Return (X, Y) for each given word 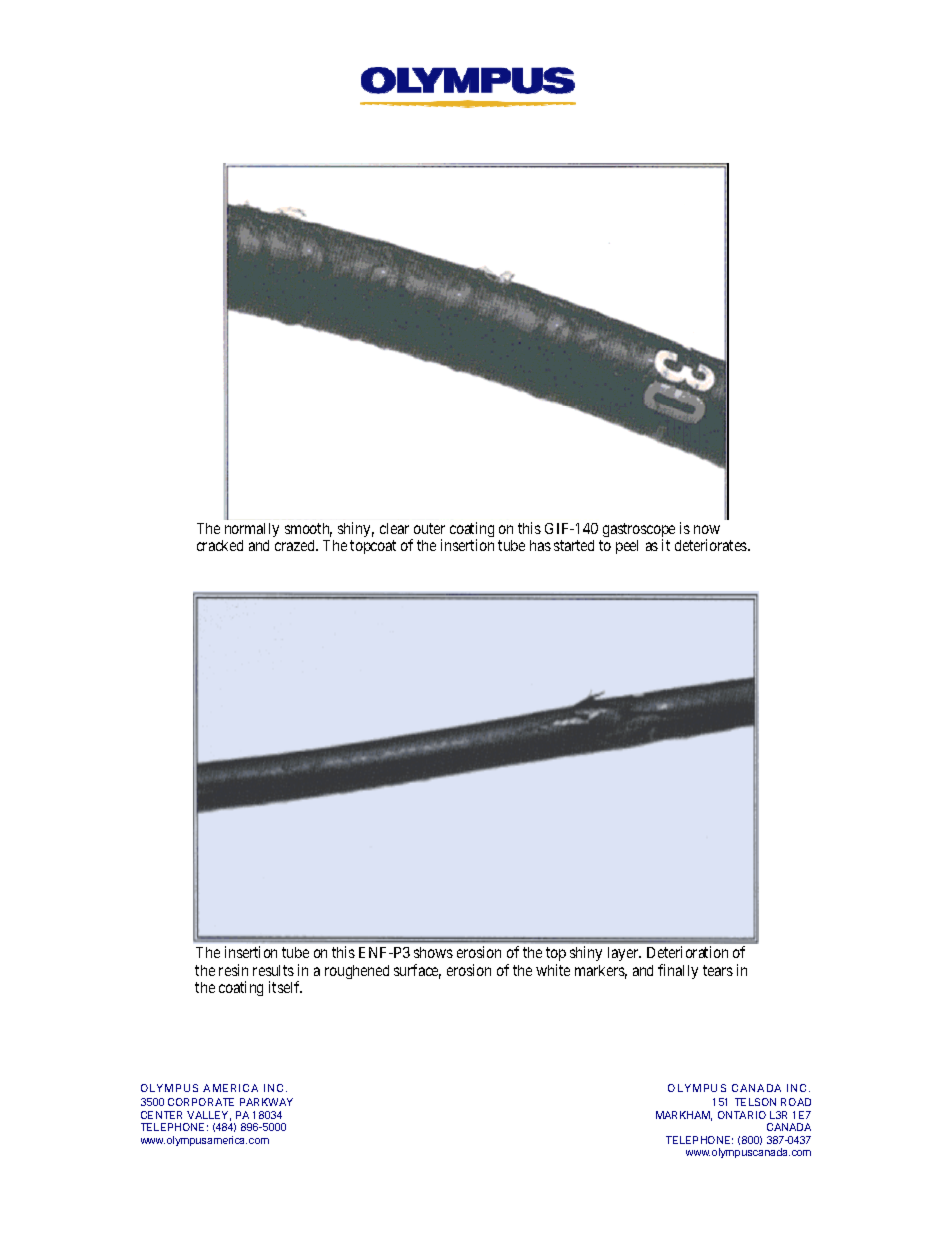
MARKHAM (684, 1116)
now (707, 529)
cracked (220, 545)
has (540, 545)
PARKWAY (266, 1102)
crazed (296, 545)
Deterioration (687, 952)
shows (433, 952)
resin (233, 970)
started (574, 545)
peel (627, 547)
